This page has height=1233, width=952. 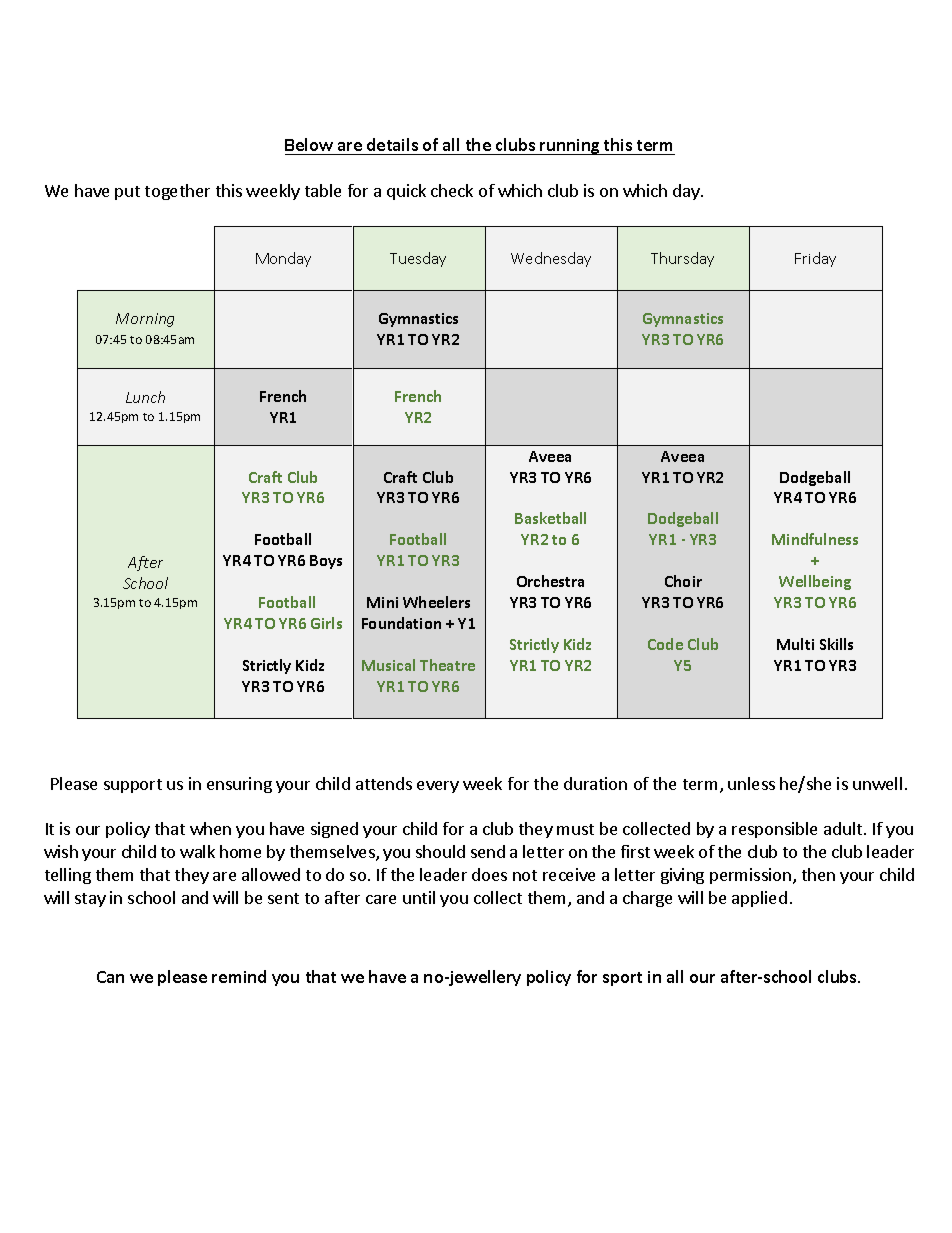 What do you see at coordinates (815, 259) in the page?
I see `Friday` at bounding box center [815, 259].
